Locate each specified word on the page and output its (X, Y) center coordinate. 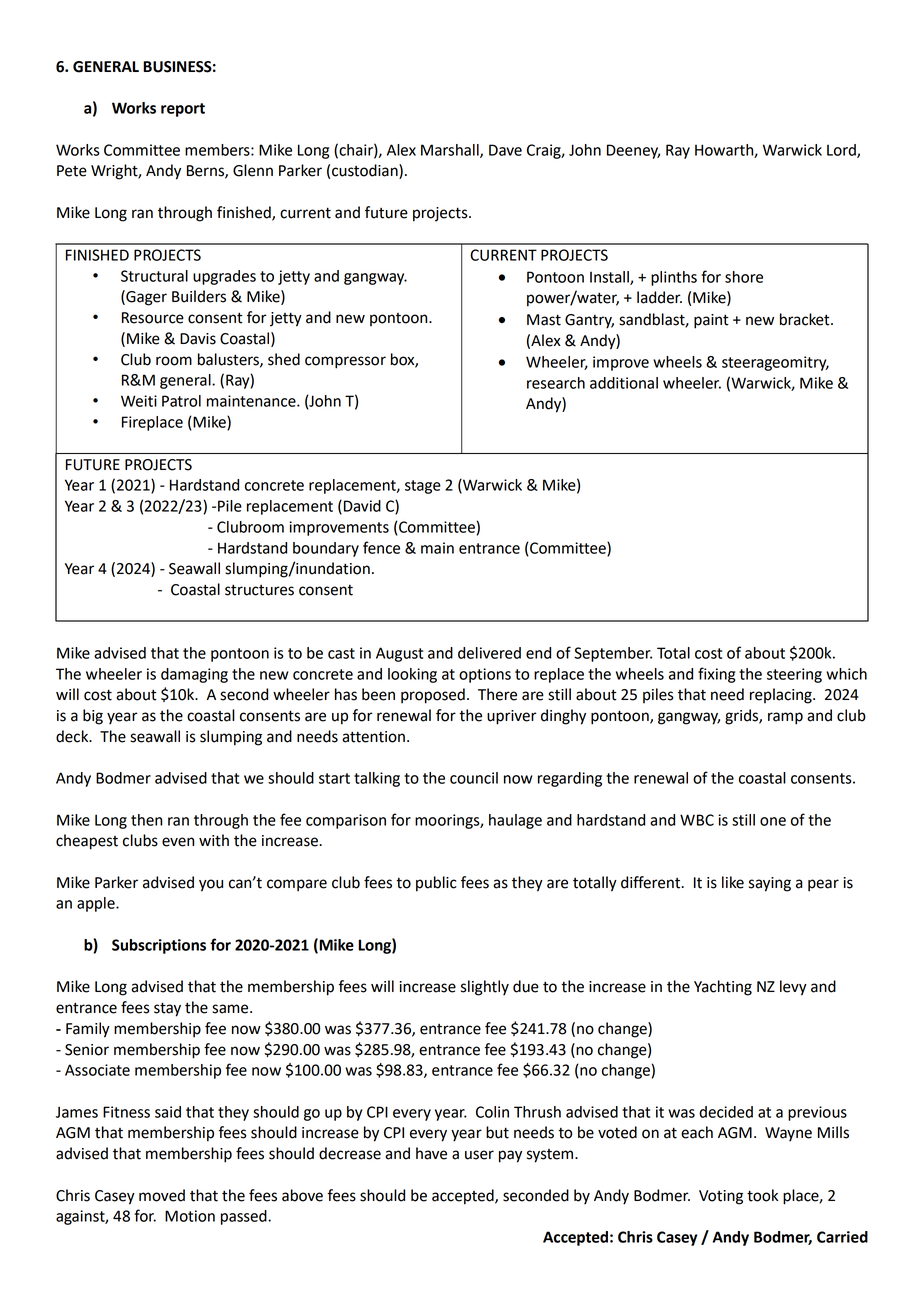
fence (381, 547)
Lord (842, 151)
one (773, 821)
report (183, 110)
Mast (544, 320)
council (474, 778)
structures (259, 590)
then (146, 820)
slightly (485, 988)
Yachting (723, 988)
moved (162, 1195)
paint (711, 321)
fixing (716, 675)
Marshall (451, 151)
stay (167, 1009)
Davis (198, 339)
